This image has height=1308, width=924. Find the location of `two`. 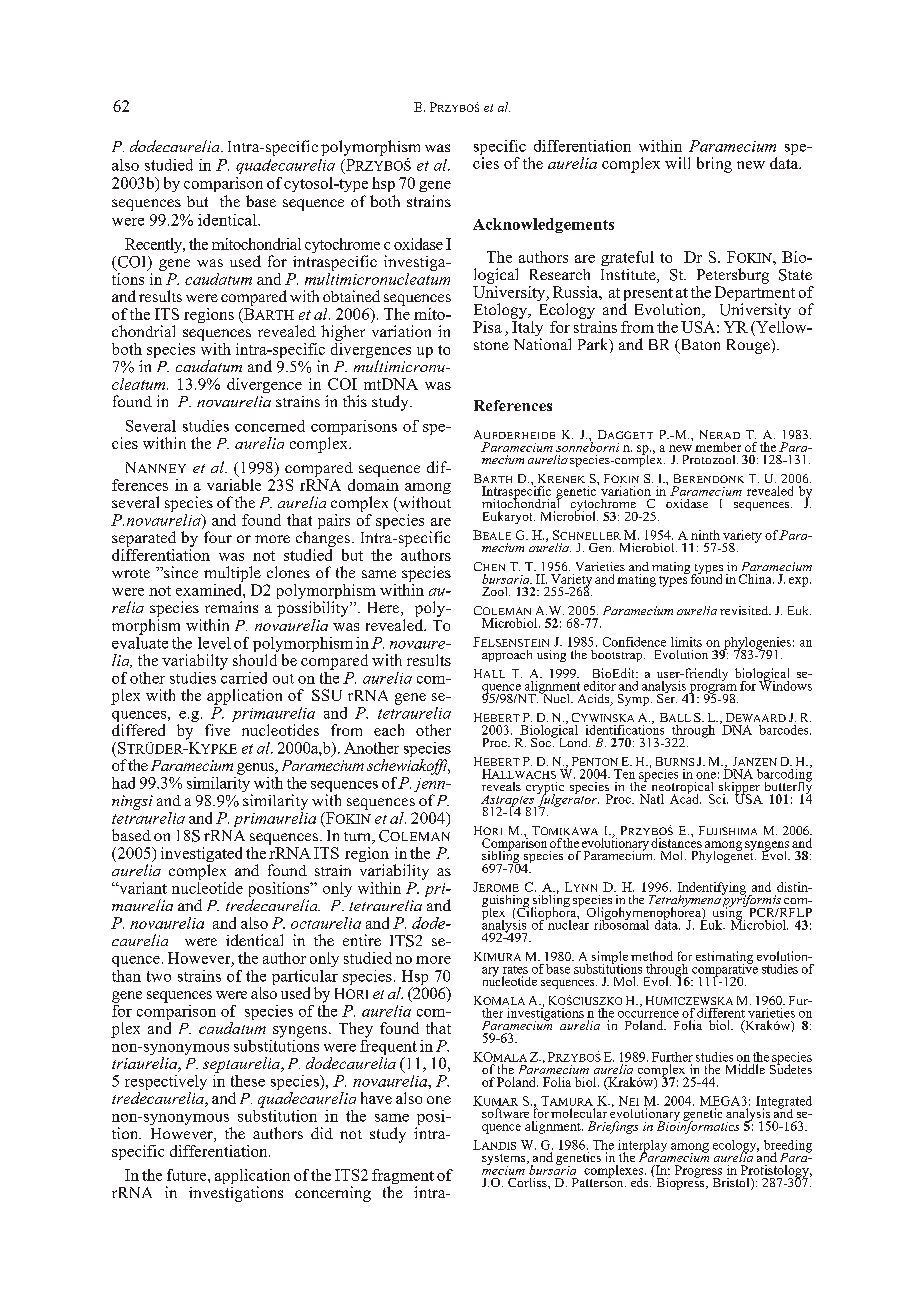

two is located at coordinates (159, 976).
